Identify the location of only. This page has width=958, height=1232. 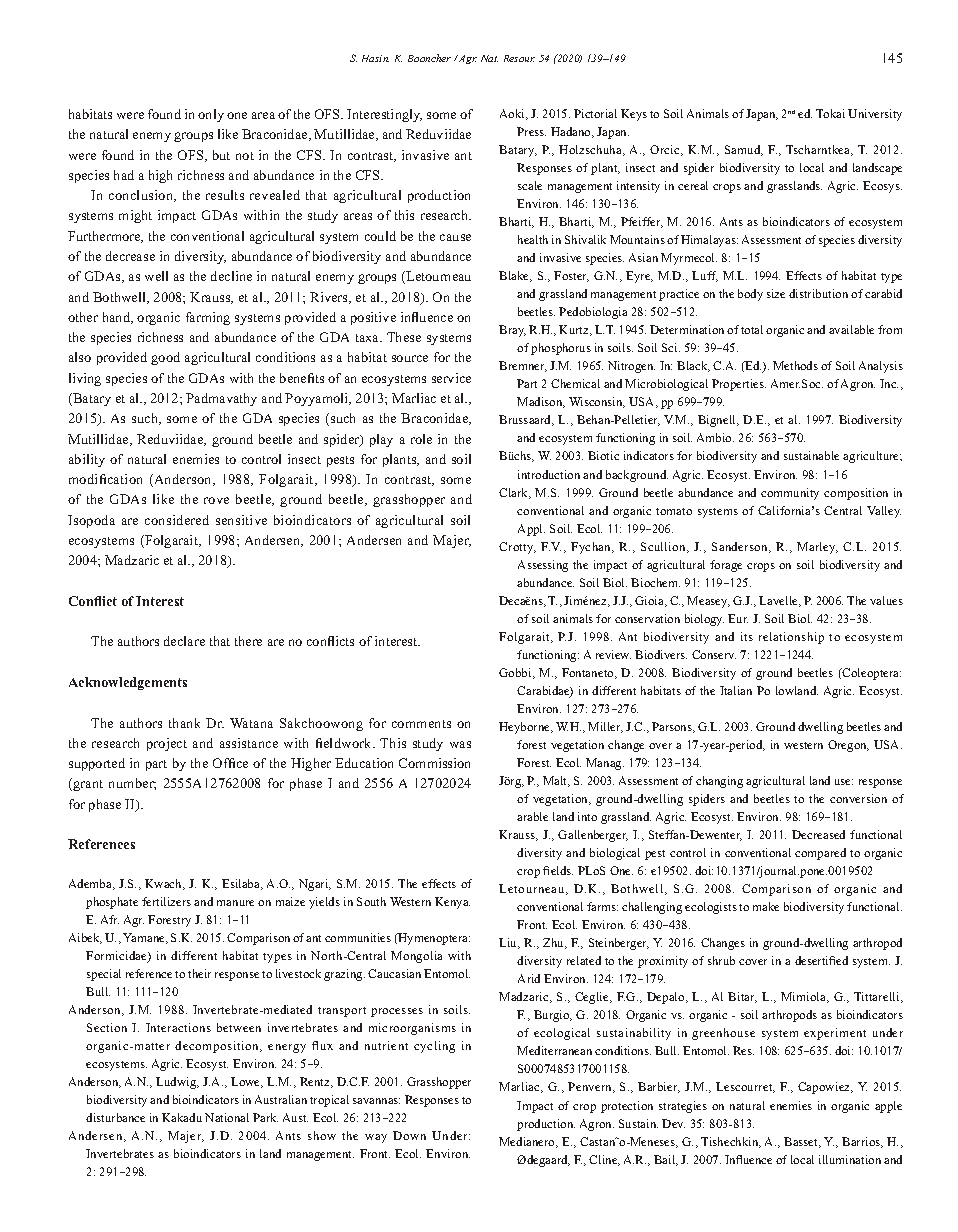
(211, 115).
